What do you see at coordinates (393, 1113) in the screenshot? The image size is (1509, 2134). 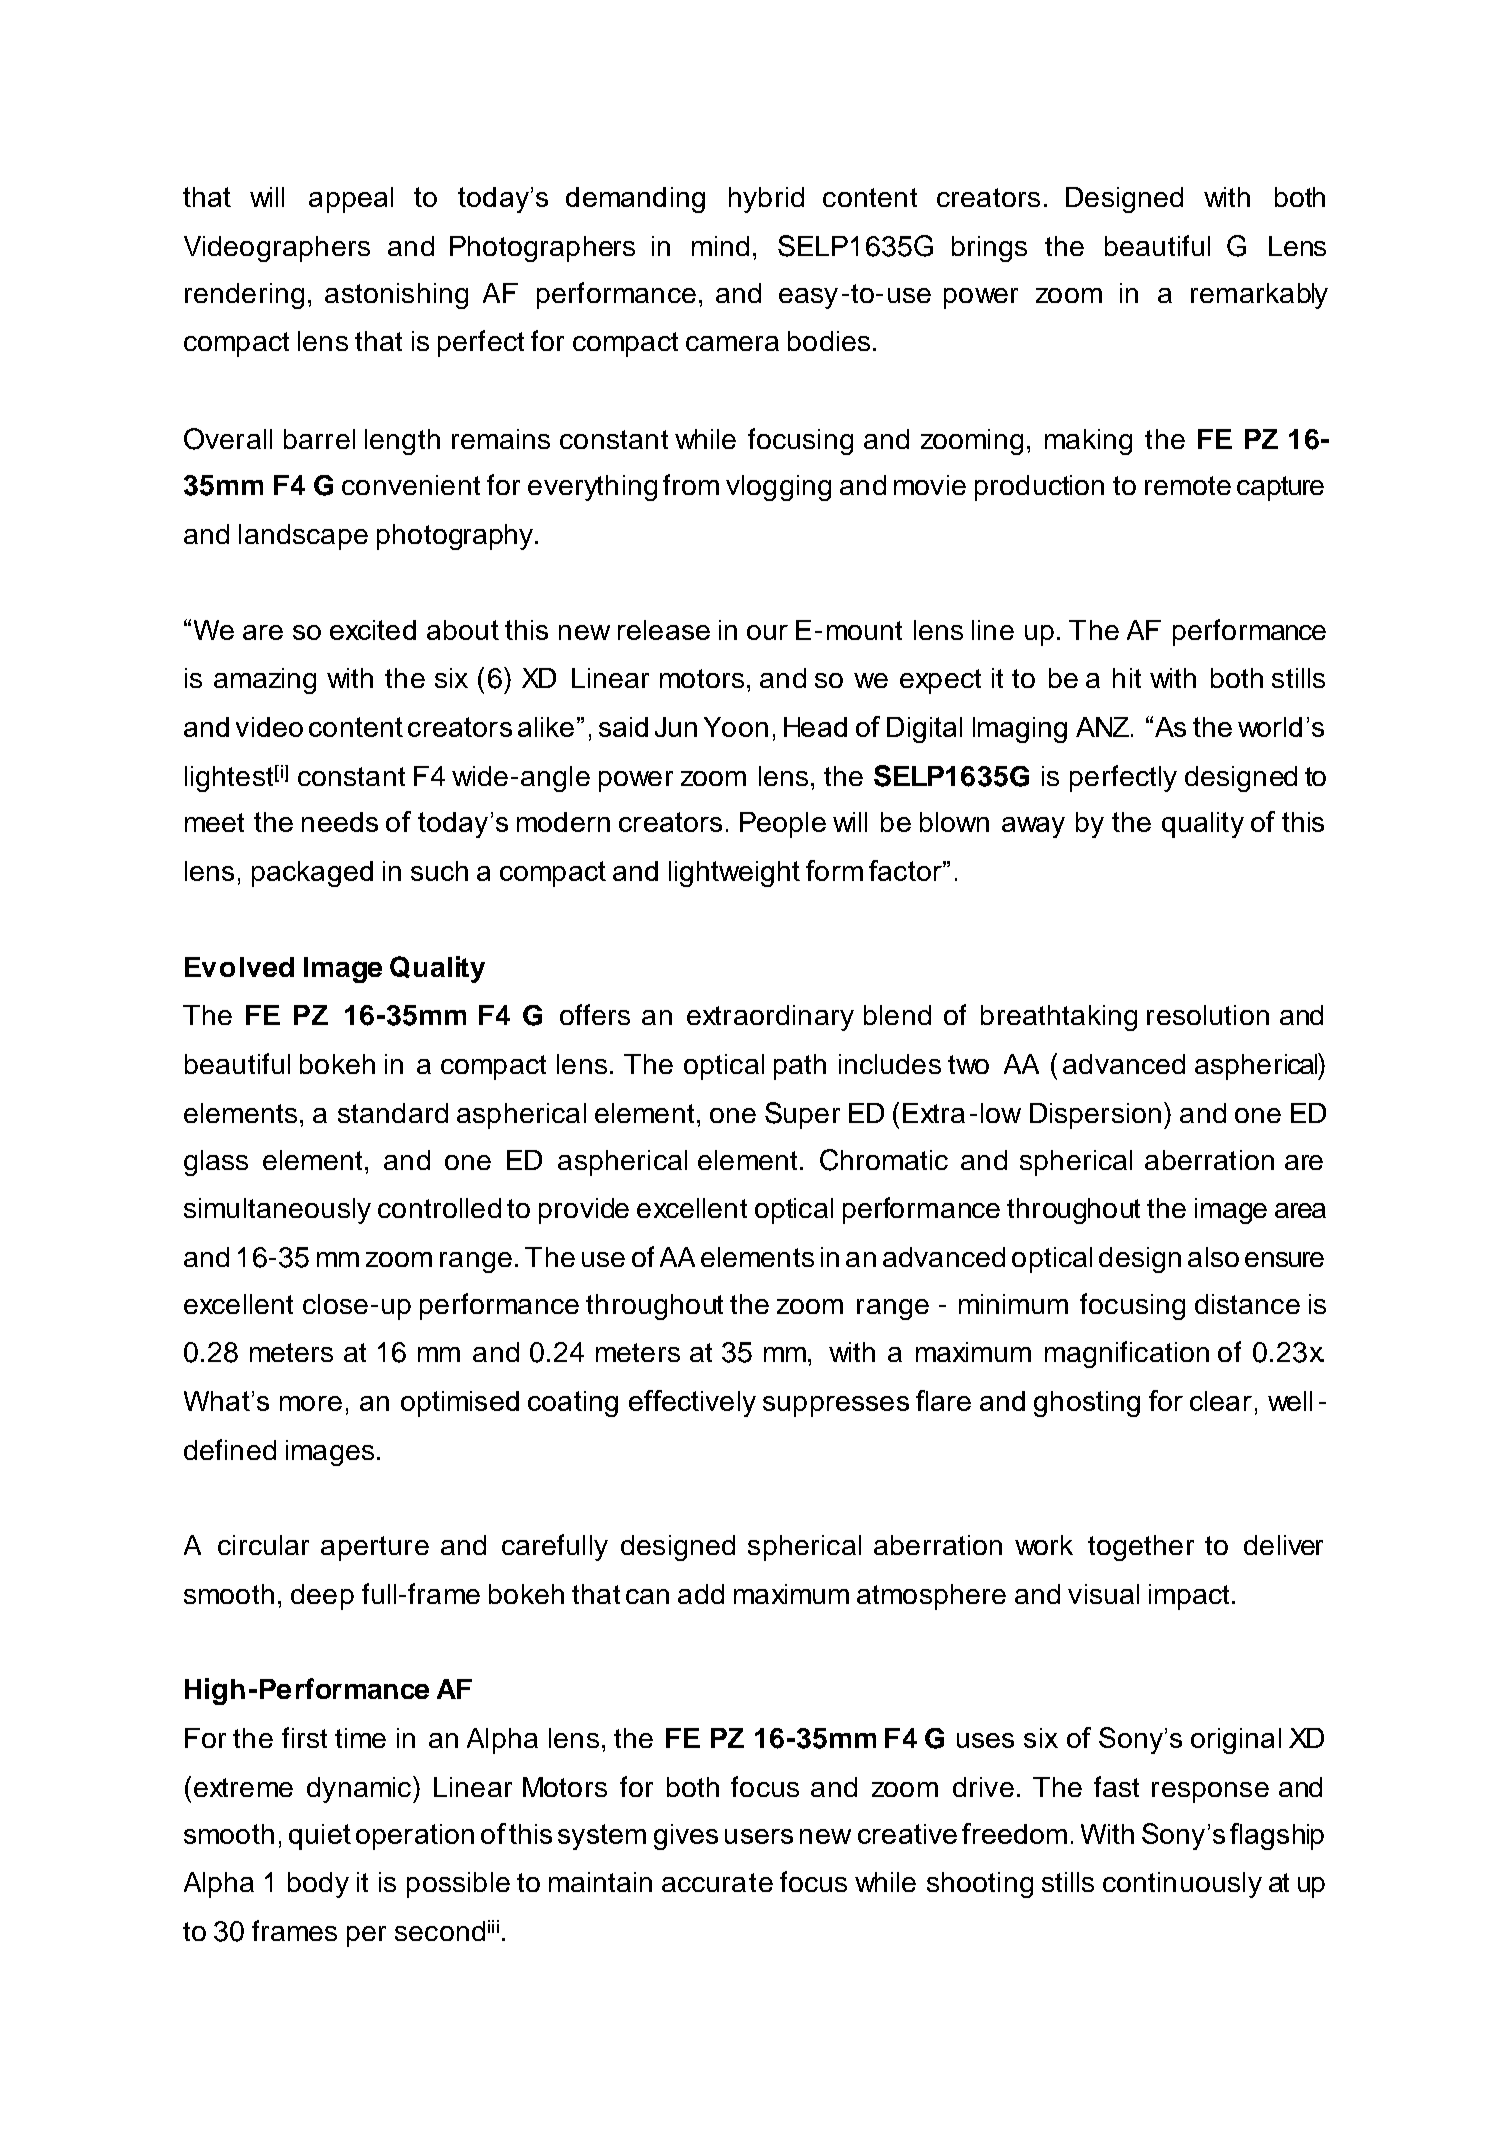 I see `standard` at bounding box center [393, 1113].
